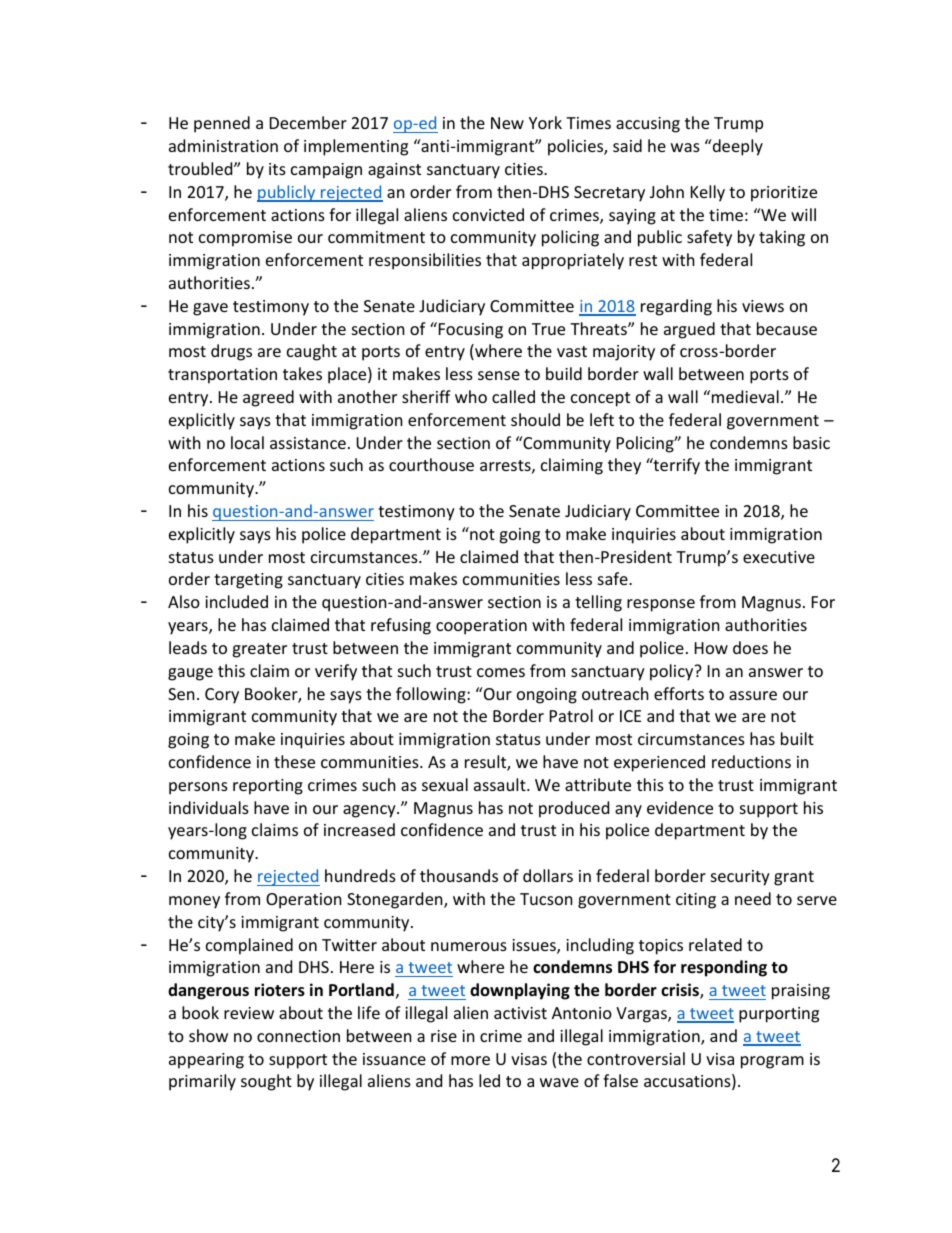 Image resolution: width=952 pixels, height=1233 pixels. I want to click on assault, so click(501, 784).
